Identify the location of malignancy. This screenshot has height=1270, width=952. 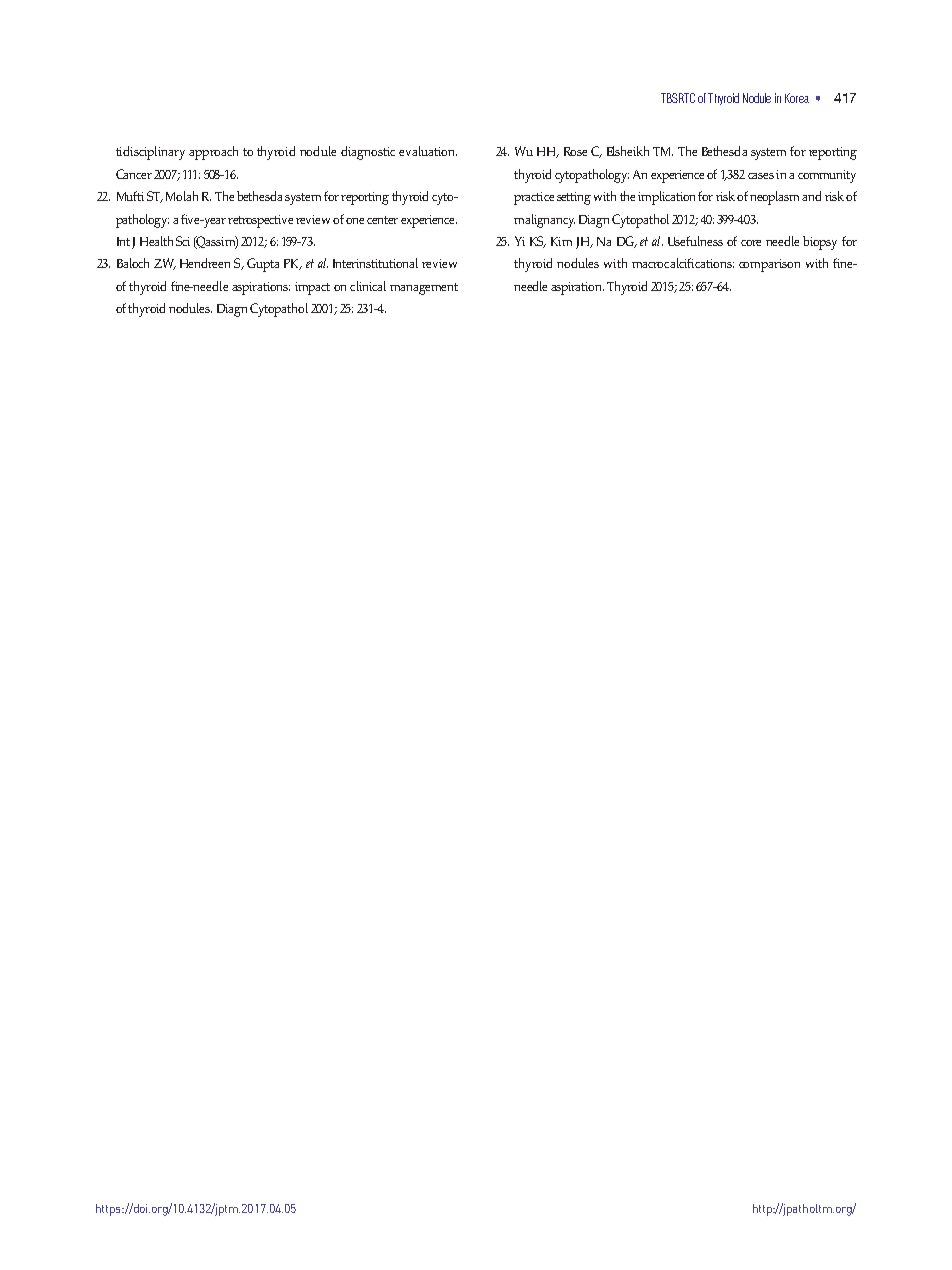
(544, 221).
